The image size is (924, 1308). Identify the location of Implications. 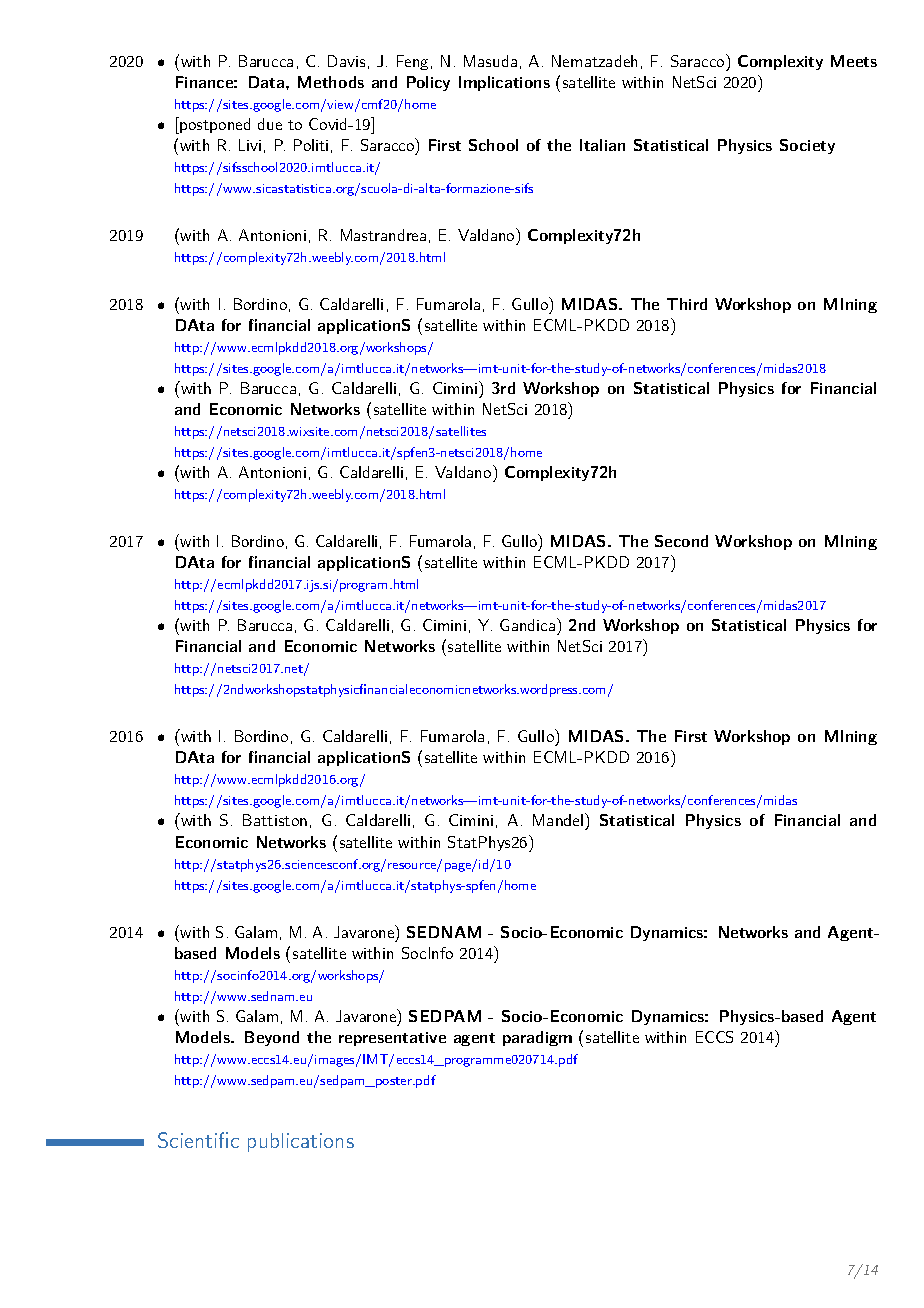
(504, 83).
